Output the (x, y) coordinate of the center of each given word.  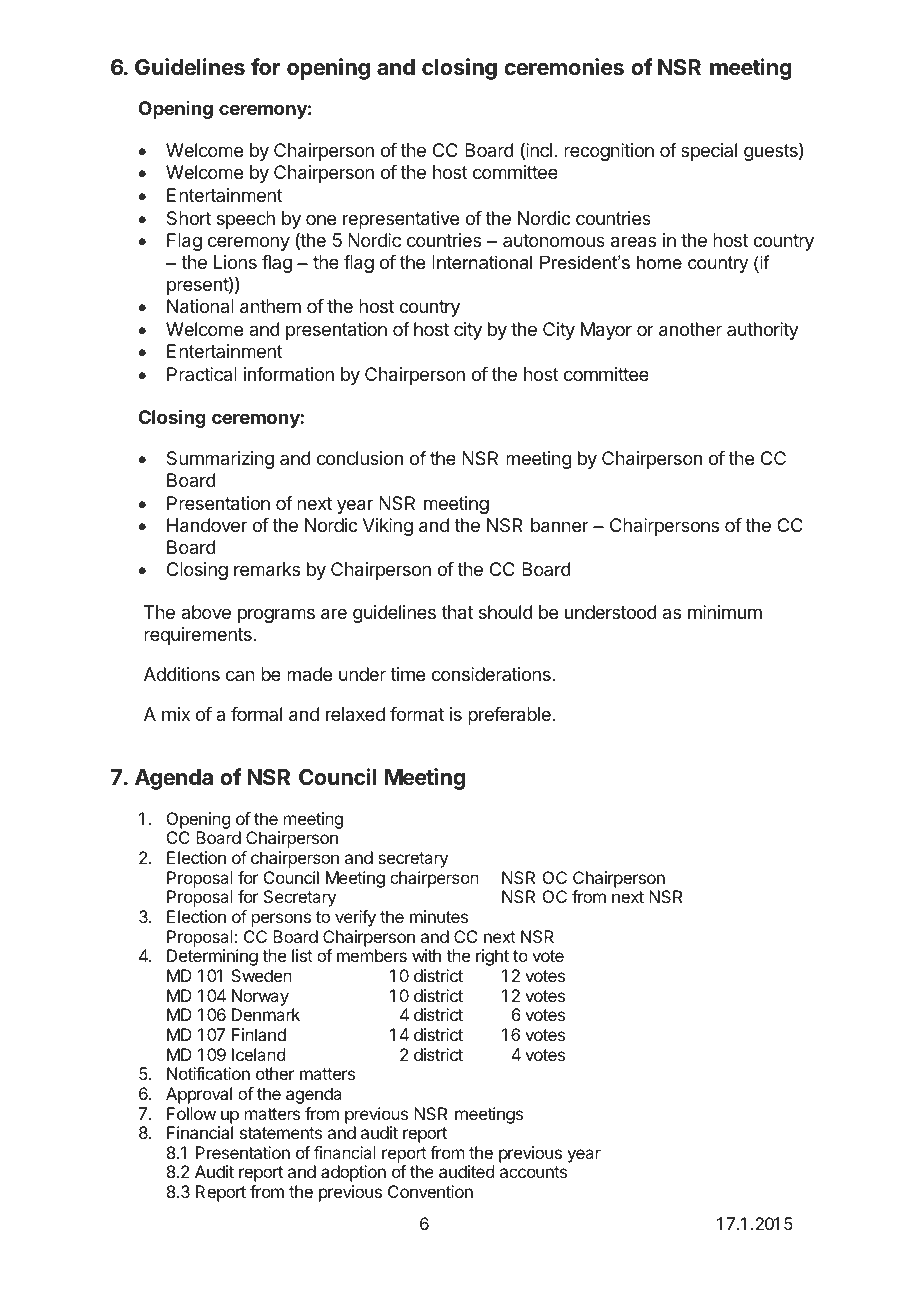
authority (763, 331)
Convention (430, 1191)
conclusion (360, 458)
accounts (533, 1172)
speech (246, 220)
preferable (509, 716)
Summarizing (220, 460)
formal (256, 714)
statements (281, 1133)
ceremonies (564, 67)
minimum (725, 612)
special (709, 152)
